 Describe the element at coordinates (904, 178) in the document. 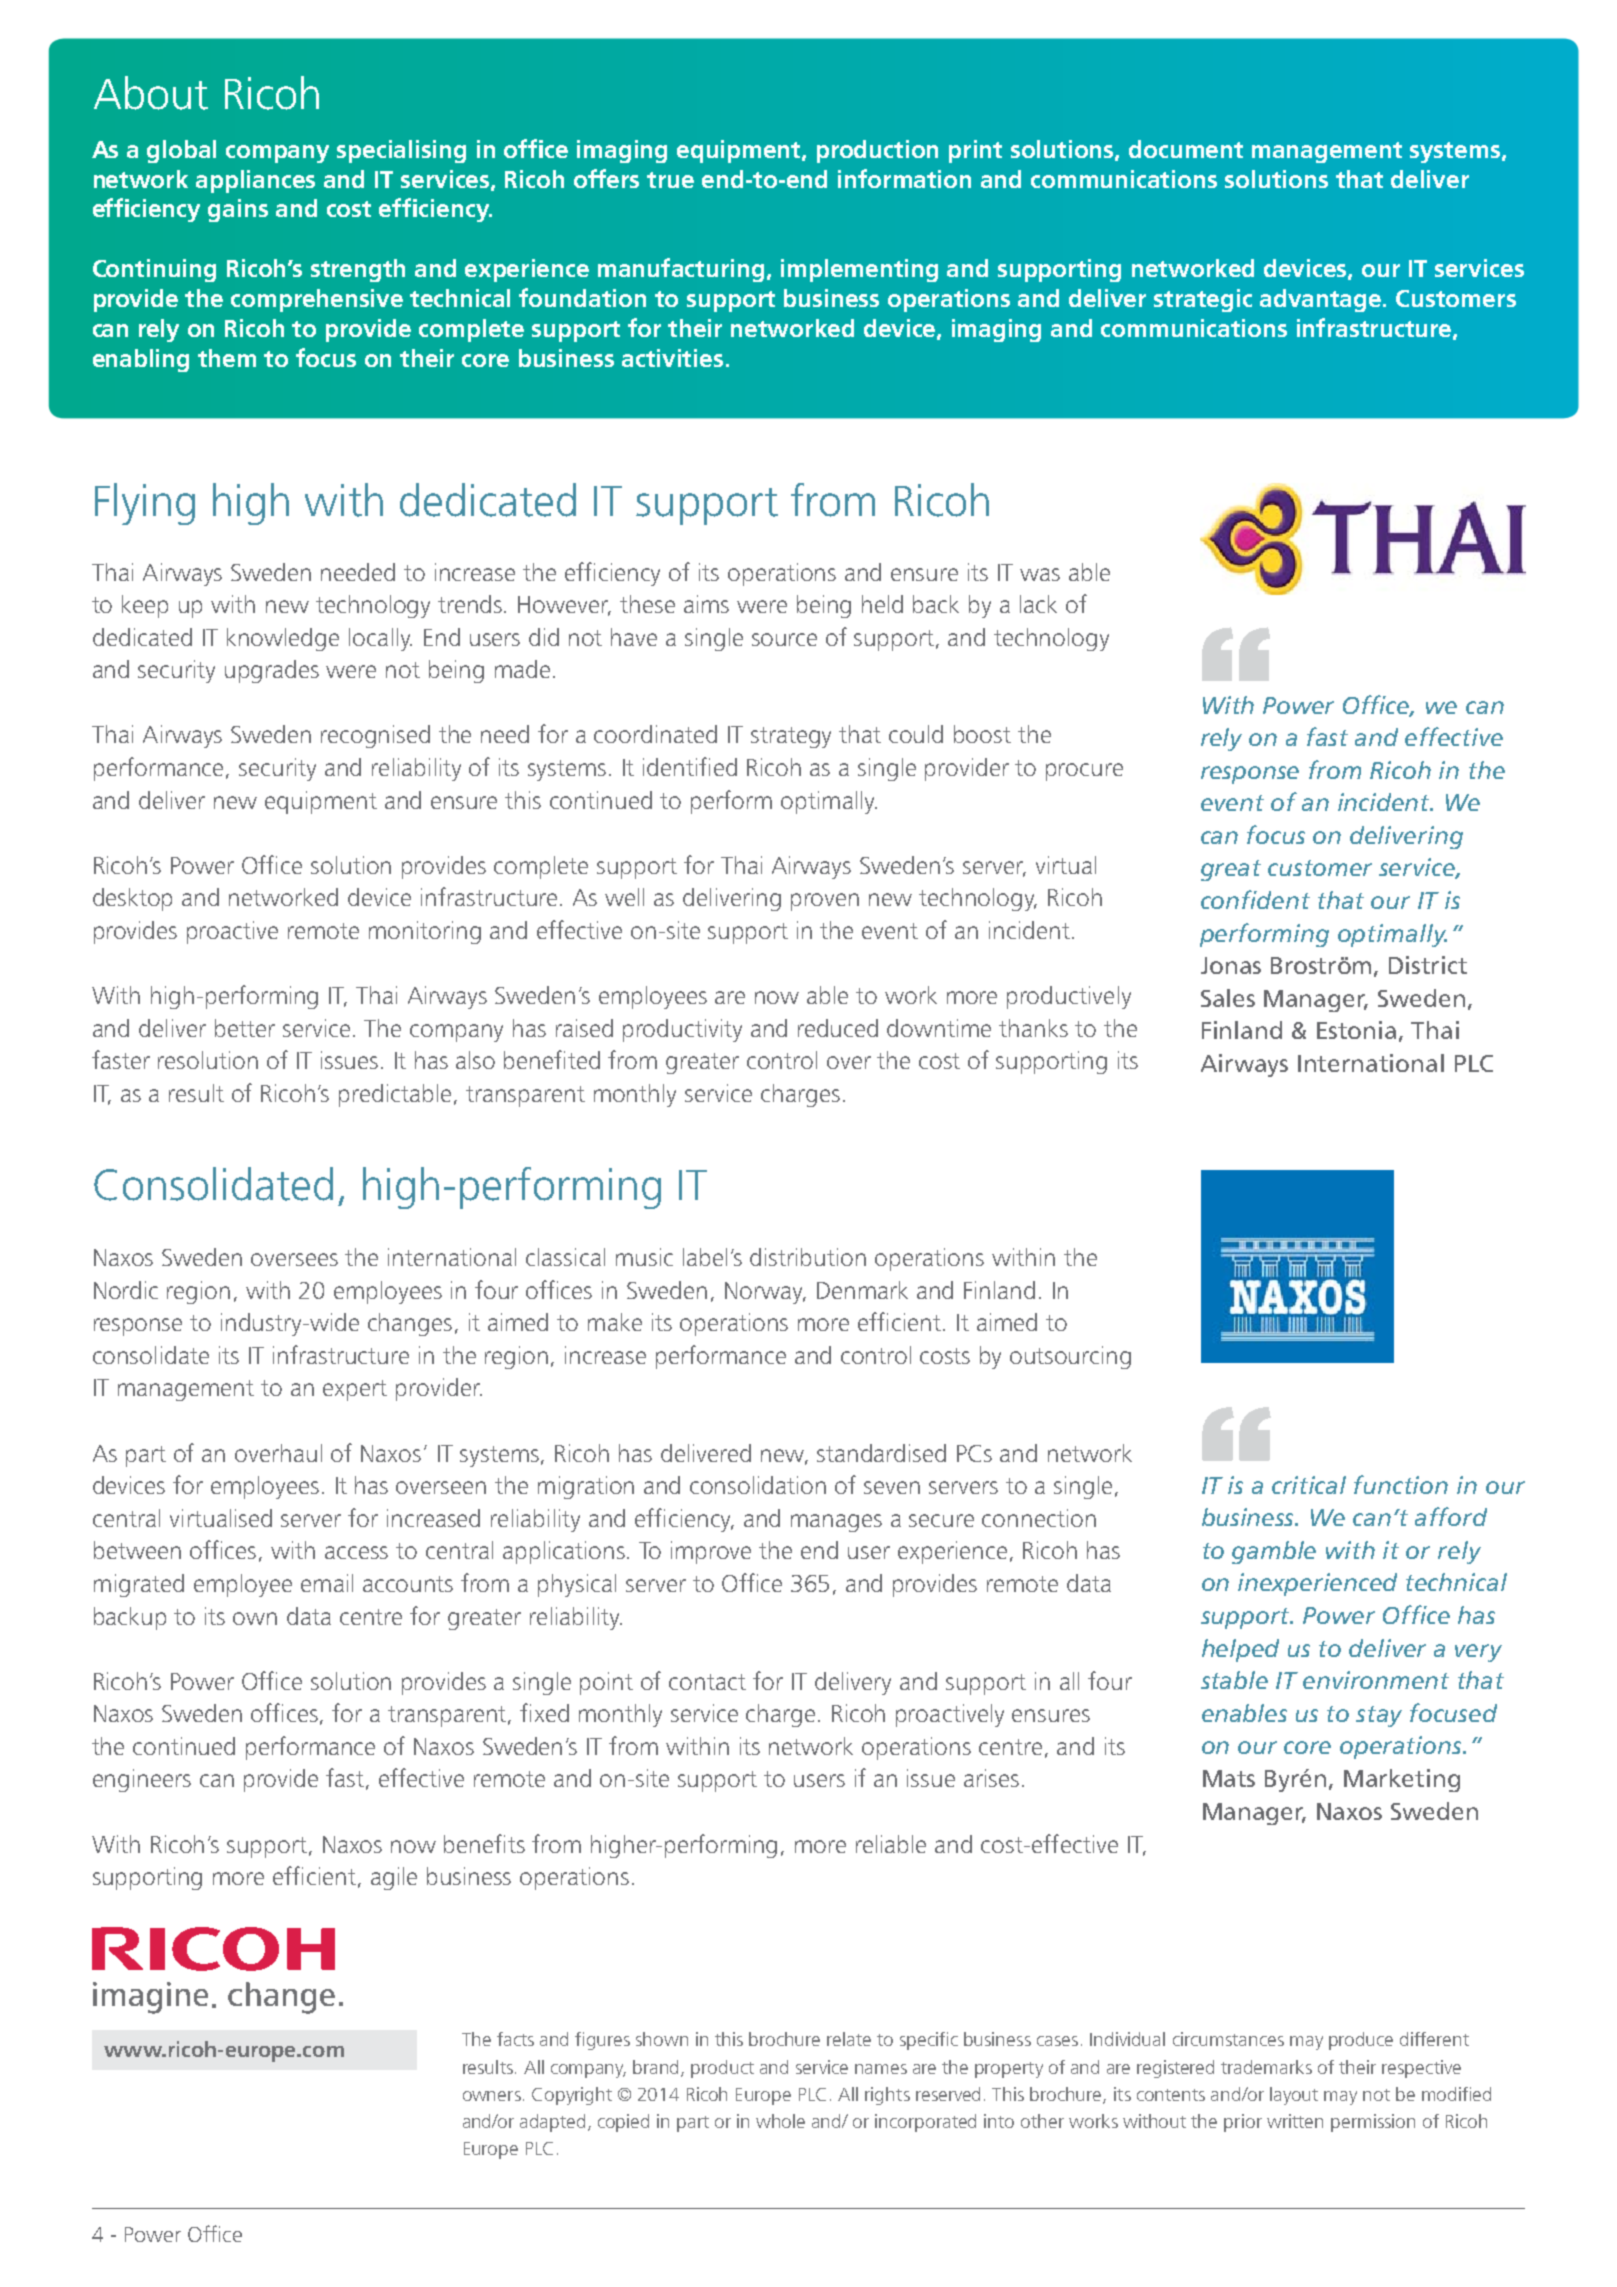

I see `information` at that location.
